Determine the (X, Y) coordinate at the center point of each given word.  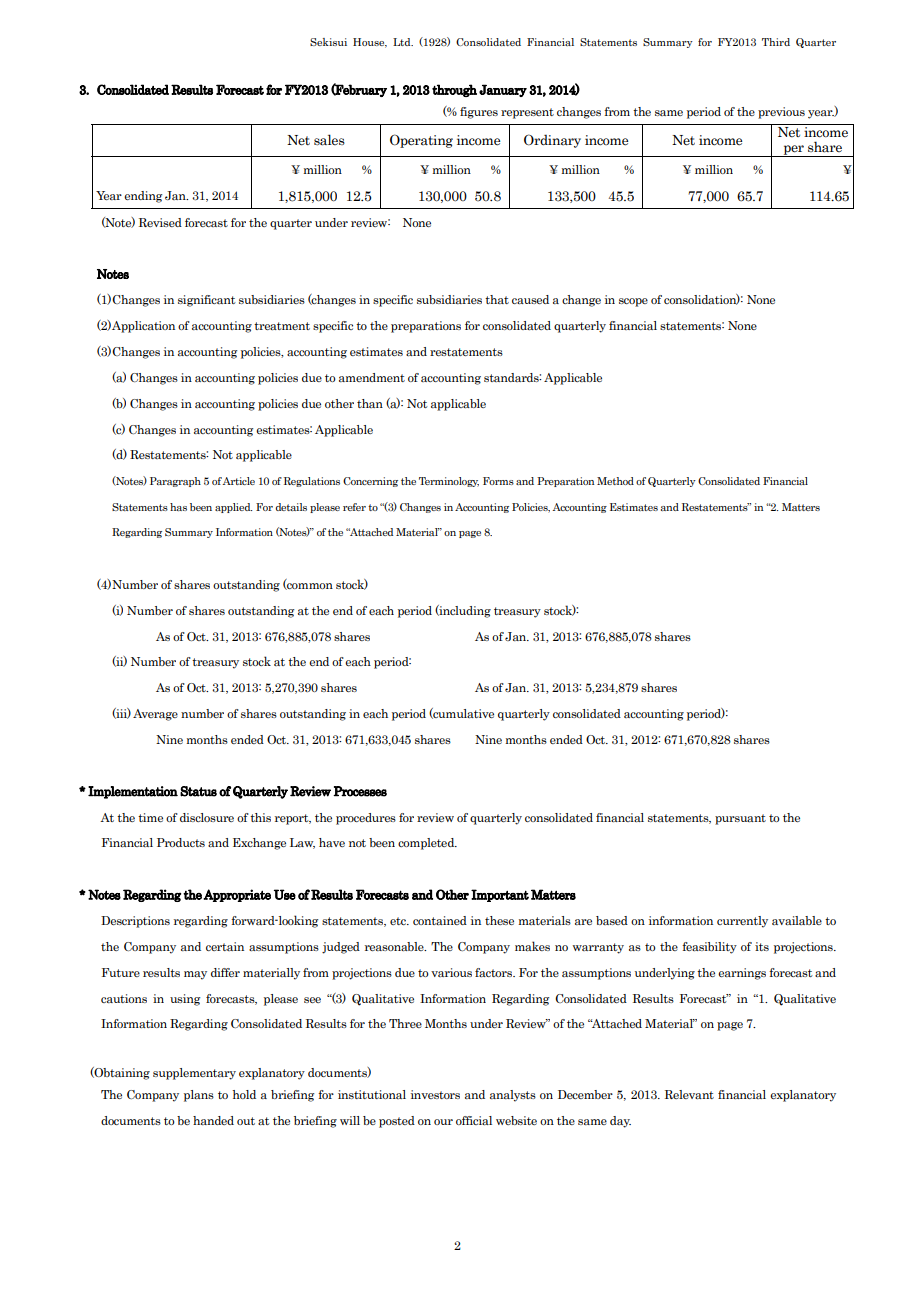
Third (776, 42)
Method (615, 481)
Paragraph (175, 482)
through (454, 90)
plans (199, 1096)
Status (198, 791)
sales (329, 140)
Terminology (449, 482)
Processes (360, 791)
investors (435, 1094)
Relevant (689, 1094)
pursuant (740, 819)
